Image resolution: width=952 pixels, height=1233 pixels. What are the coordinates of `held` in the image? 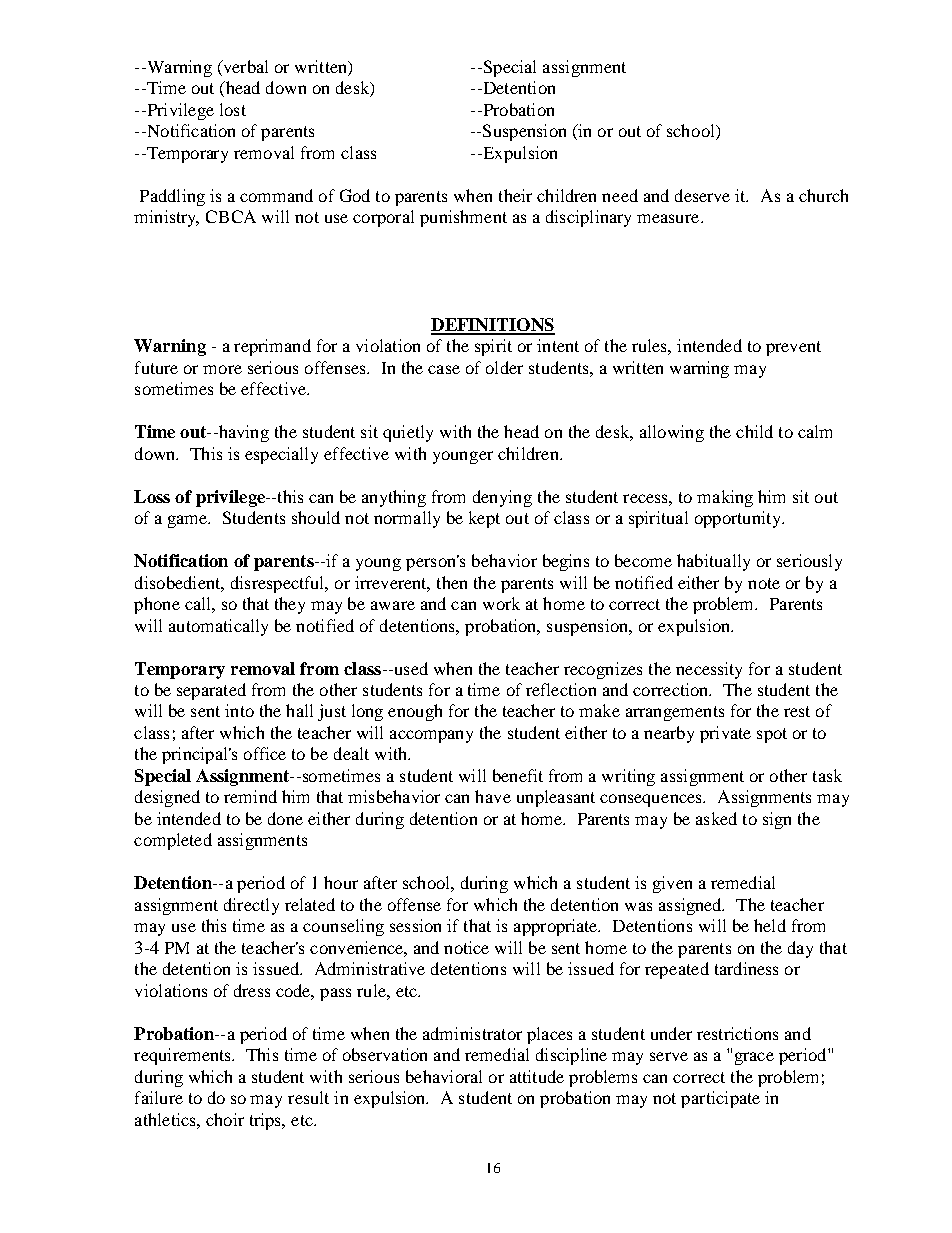 It's located at (770, 925).
